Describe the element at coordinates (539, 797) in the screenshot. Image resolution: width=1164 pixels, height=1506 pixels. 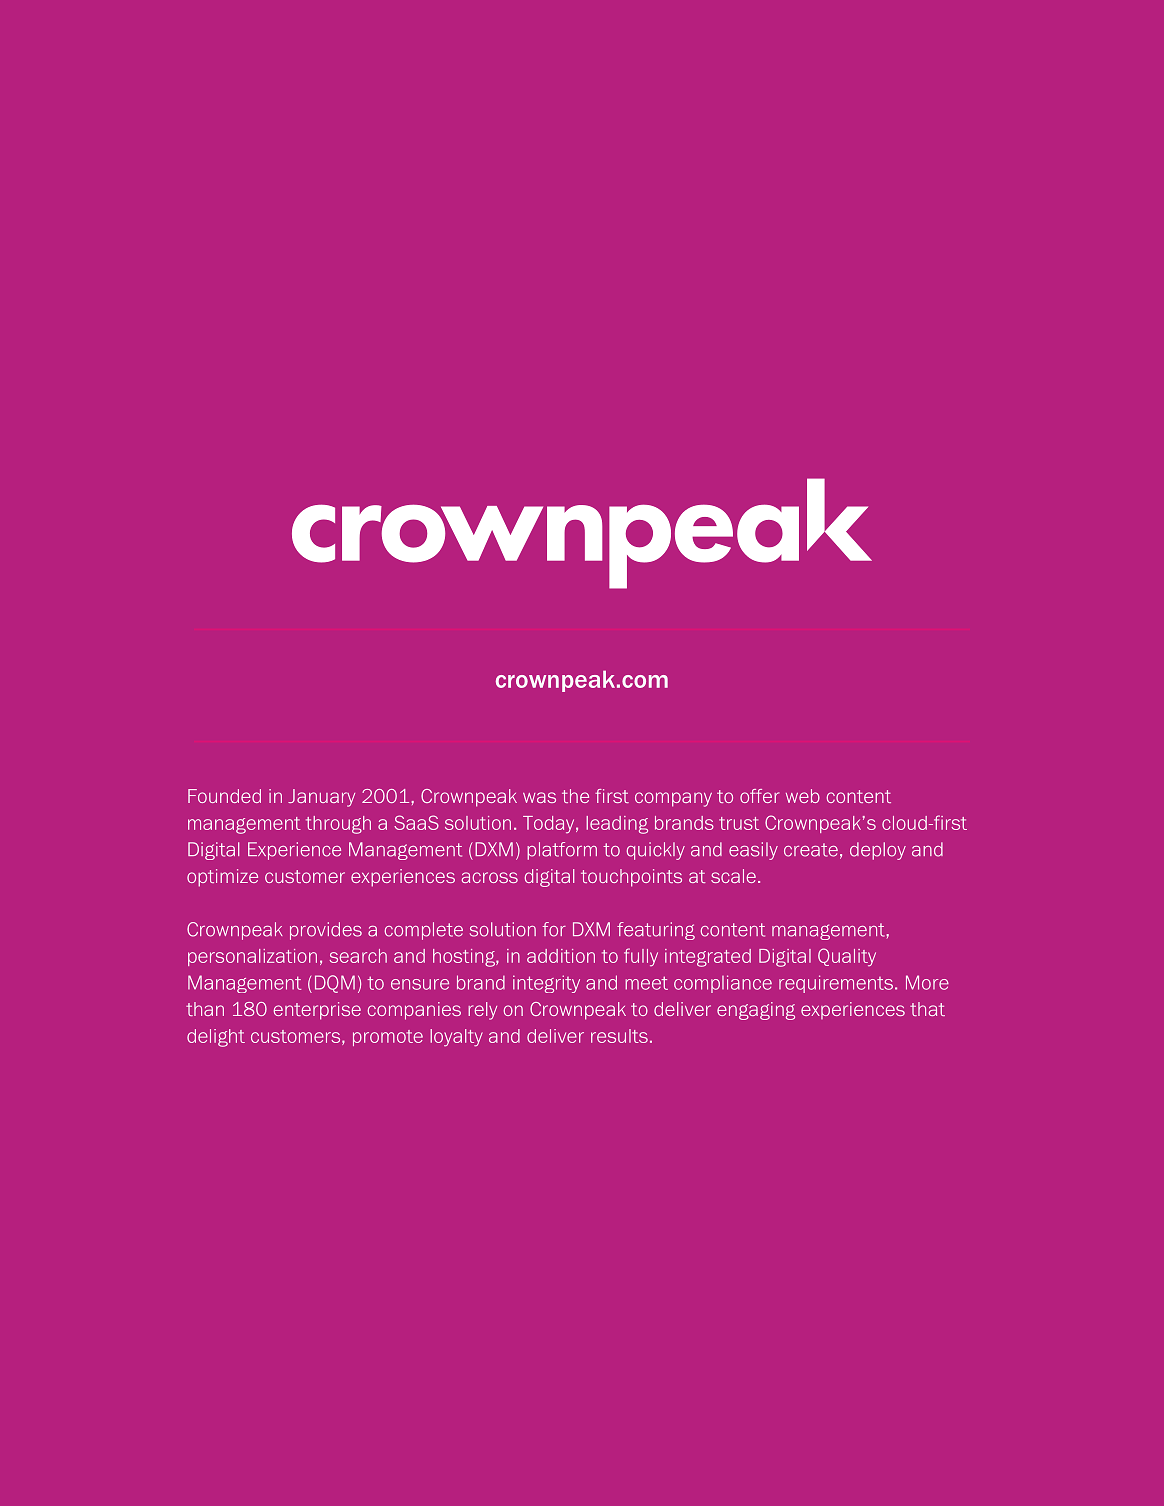
I see `was` at that location.
